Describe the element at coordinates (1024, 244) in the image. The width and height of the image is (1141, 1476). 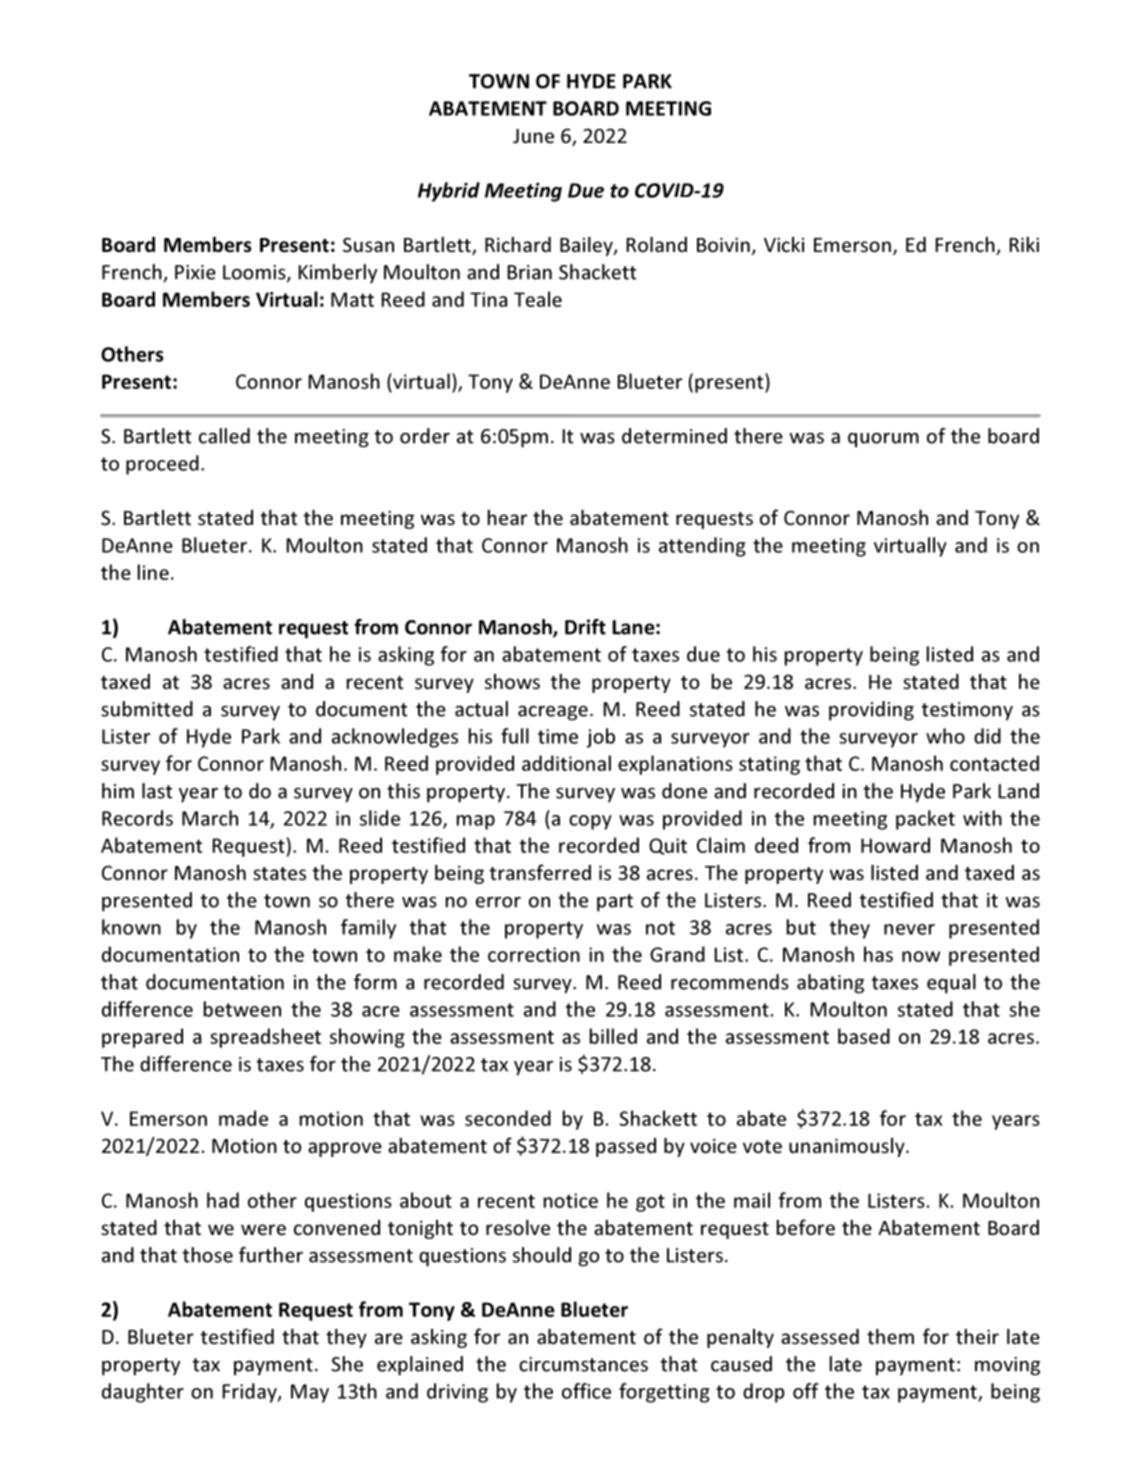
I see `Riki` at that location.
